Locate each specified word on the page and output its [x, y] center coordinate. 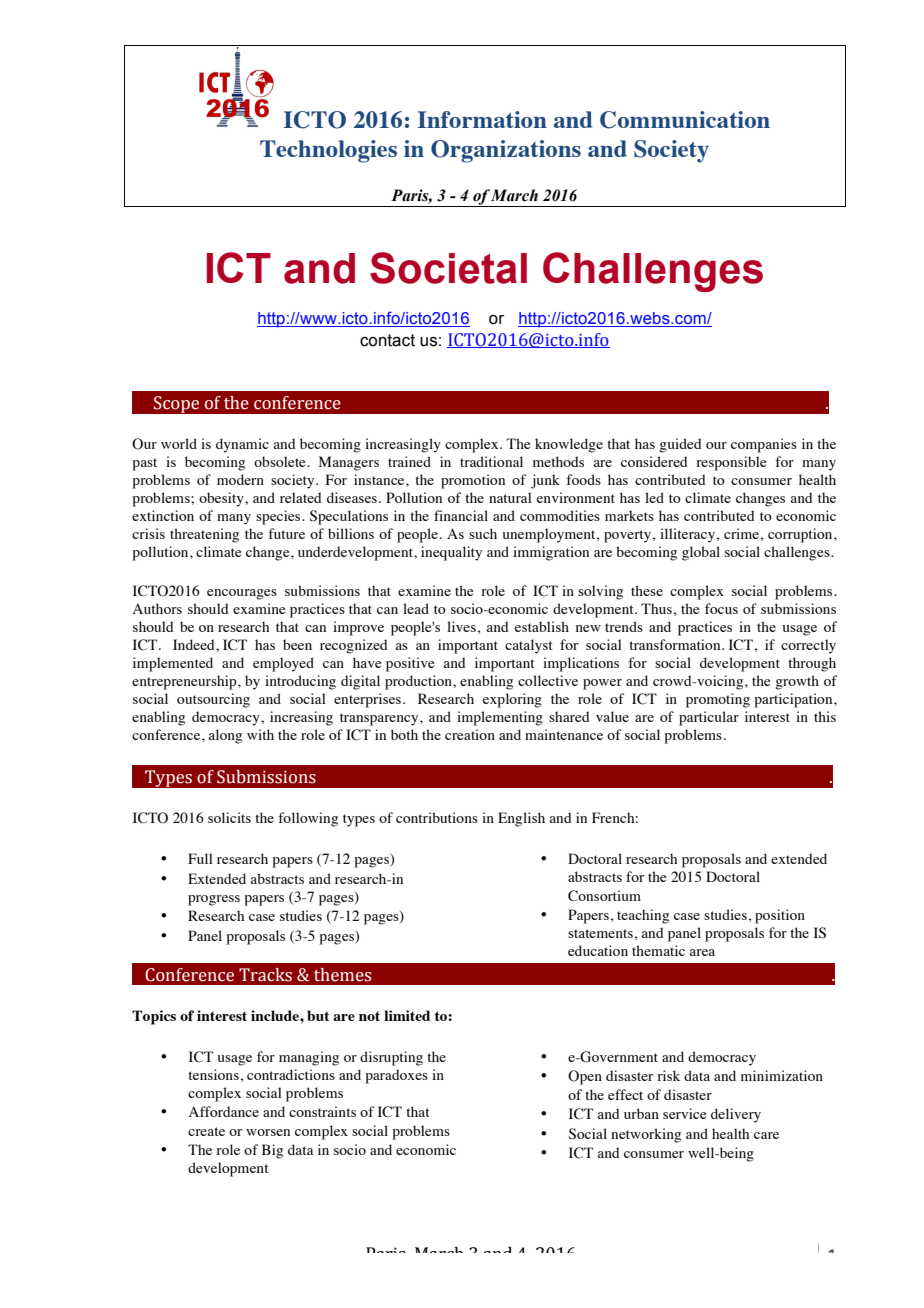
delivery [736, 1115]
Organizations [506, 151]
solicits [229, 817]
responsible [731, 463]
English [521, 819]
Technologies [328, 151]
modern [240, 479]
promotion [473, 481]
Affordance [224, 1111]
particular [709, 718]
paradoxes [396, 1076]
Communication [685, 120]
